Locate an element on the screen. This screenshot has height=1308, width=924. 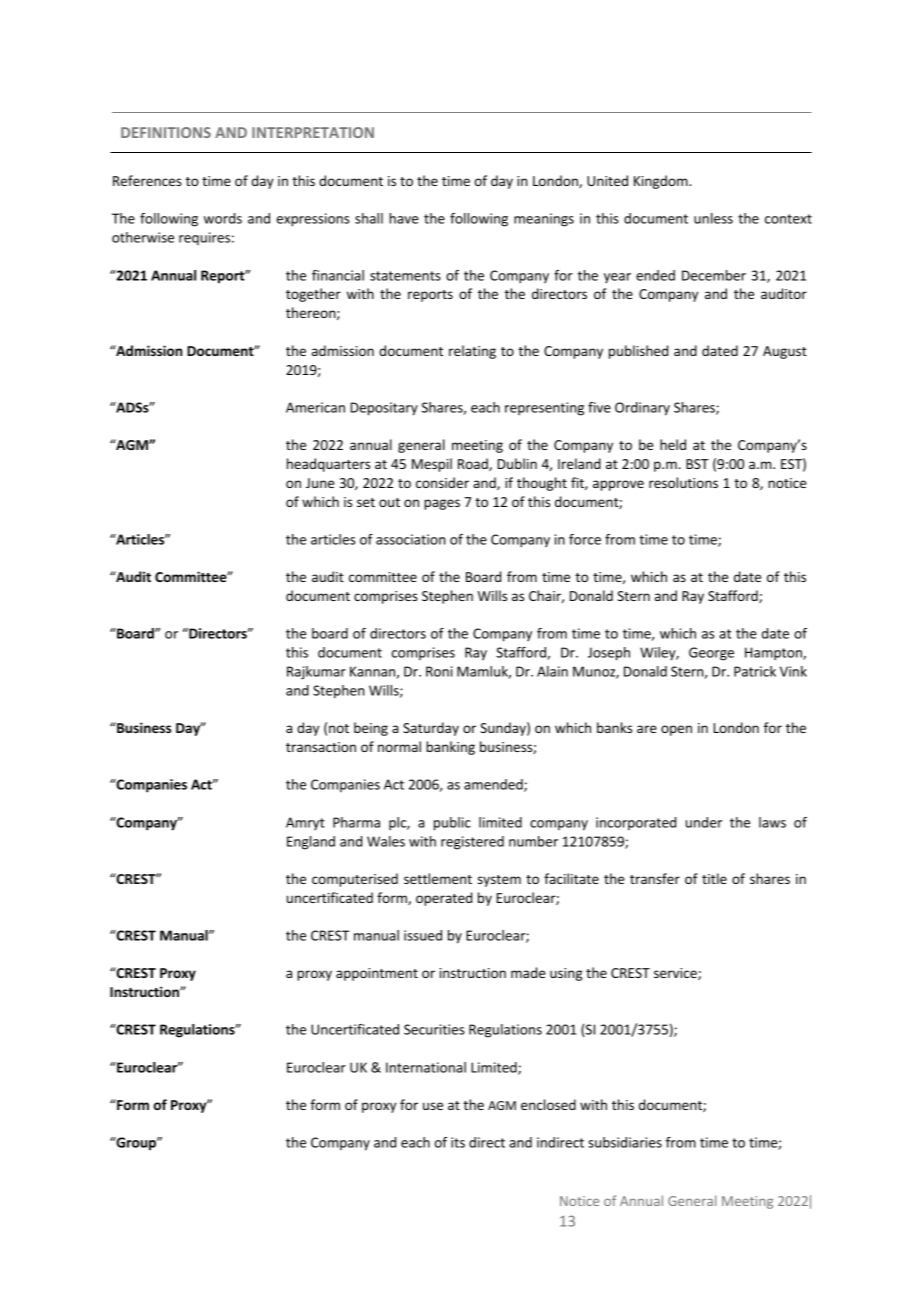
use is located at coordinates (433, 1106).
